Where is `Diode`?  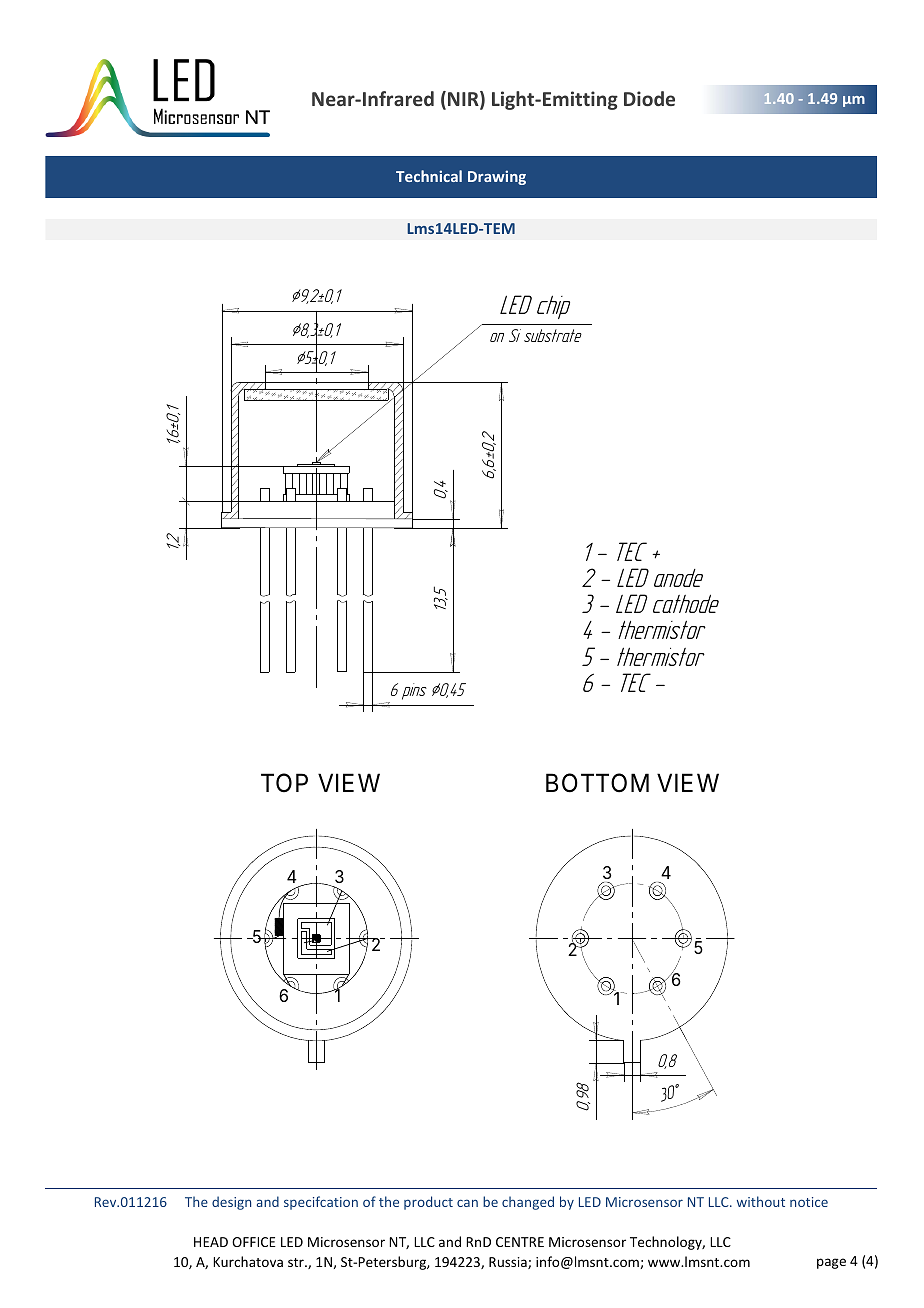 Diode is located at coordinates (649, 98).
